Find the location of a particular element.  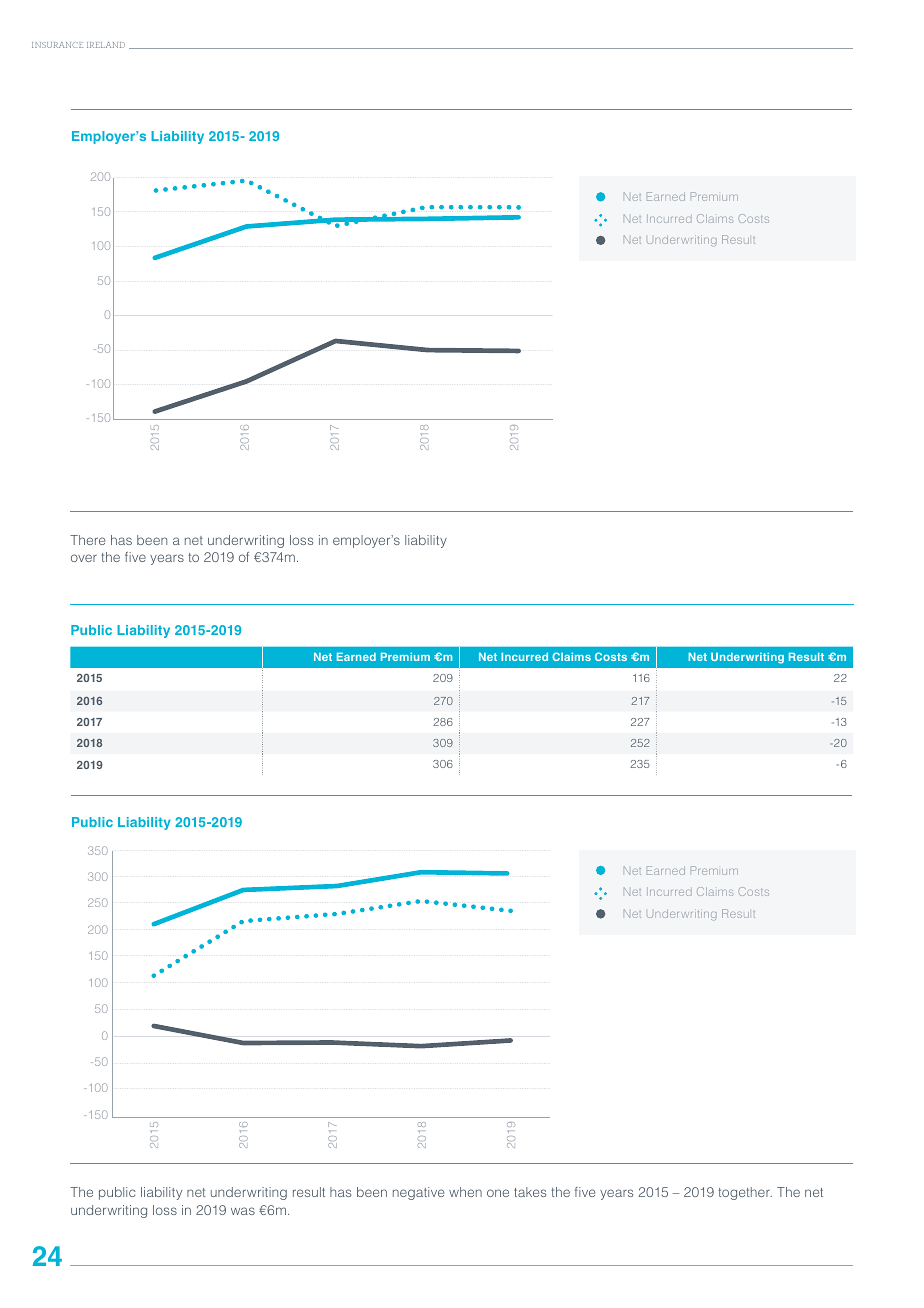

negative is located at coordinates (418, 1193).
